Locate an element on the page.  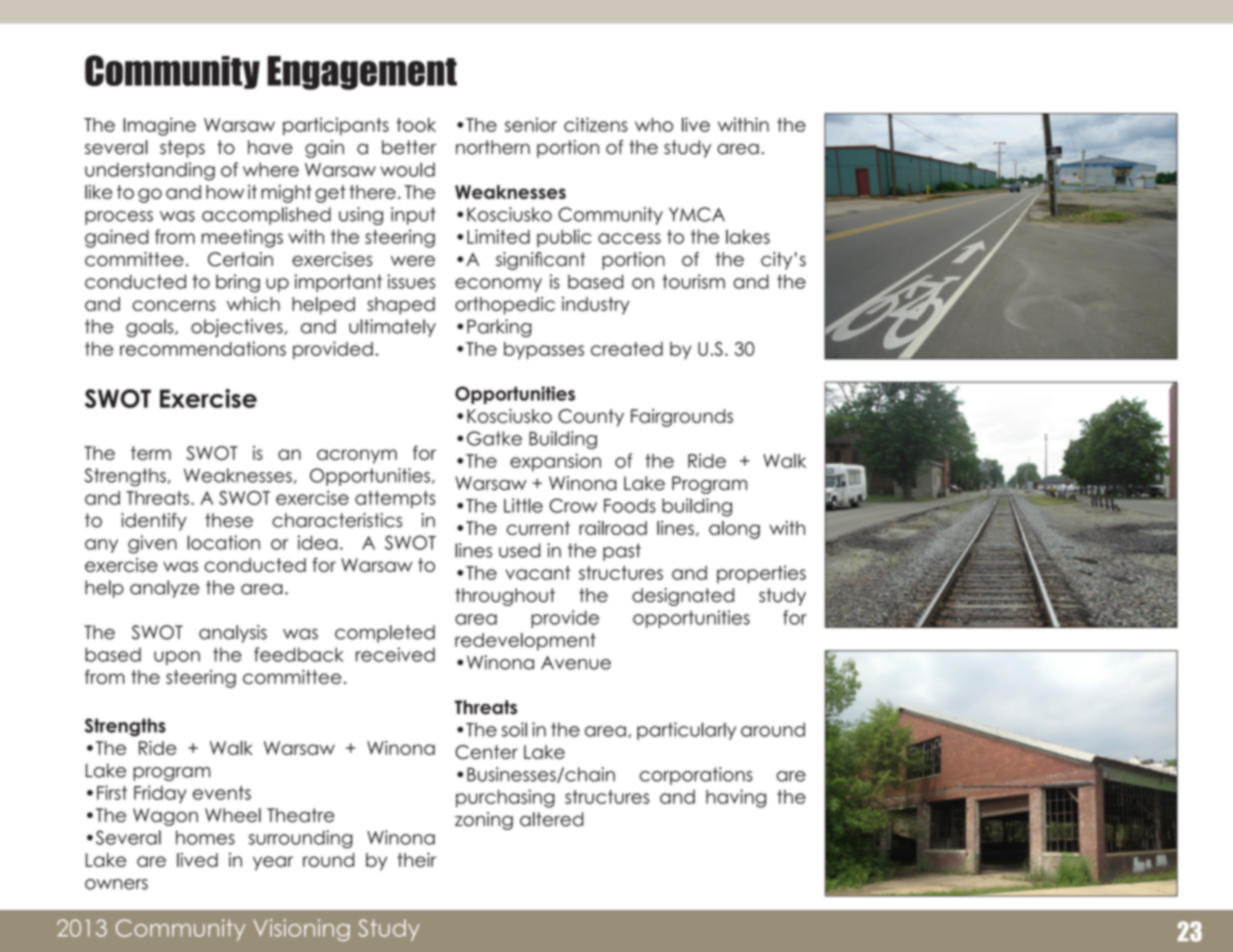
term is located at coordinates (151, 453).
